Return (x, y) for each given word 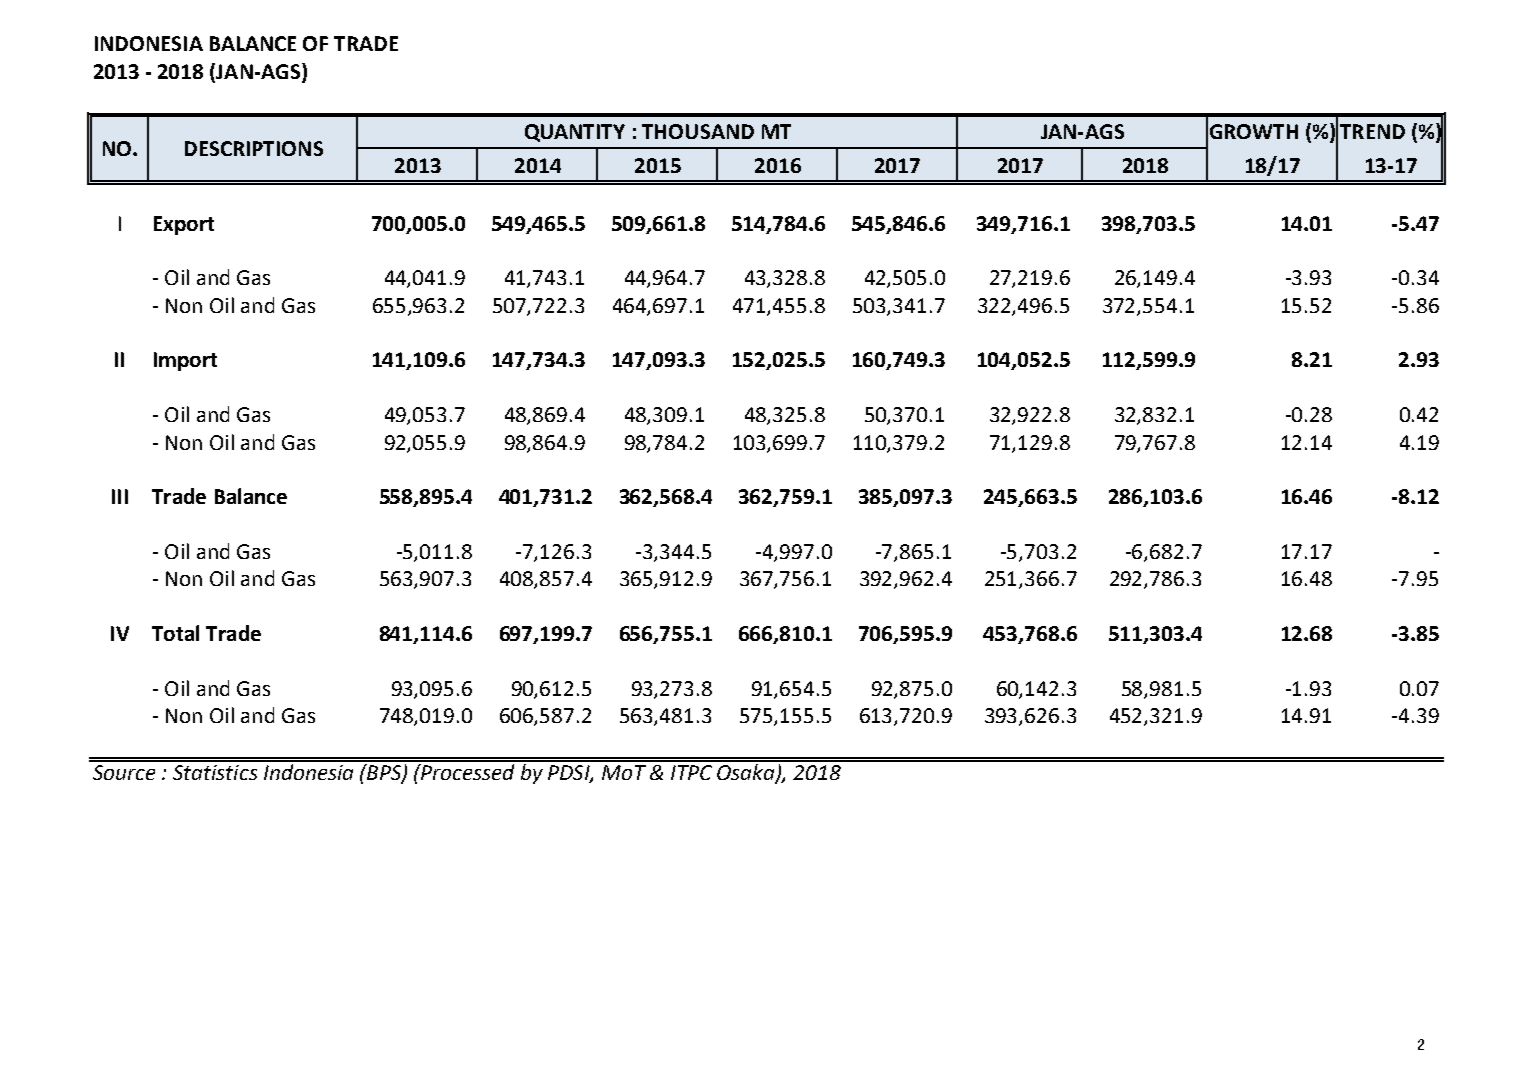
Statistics (215, 772)
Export (184, 225)
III (120, 496)
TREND (1372, 131)
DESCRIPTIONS (254, 148)
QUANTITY (575, 133)
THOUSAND (698, 131)
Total (175, 633)
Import (185, 361)
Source (124, 772)
